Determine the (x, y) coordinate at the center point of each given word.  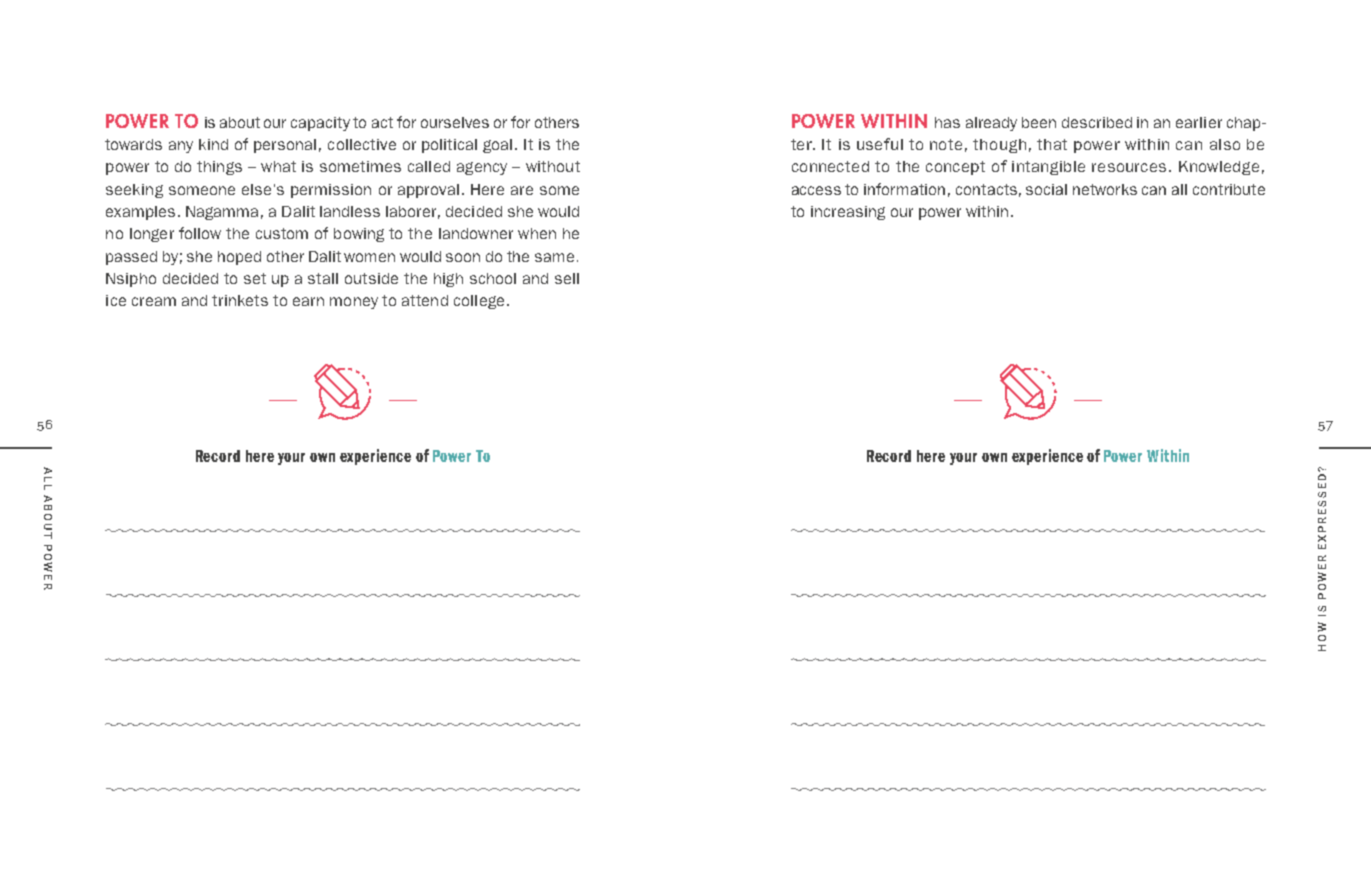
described (1097, 122)
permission (331, 191)
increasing (848, 213)
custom (282, 233)
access (816, 190)
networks (1105, 189)
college (479, 302)
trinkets (240, 300)
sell (567, 278)
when (537, 233)
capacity (320, 124)
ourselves (455, 122)
